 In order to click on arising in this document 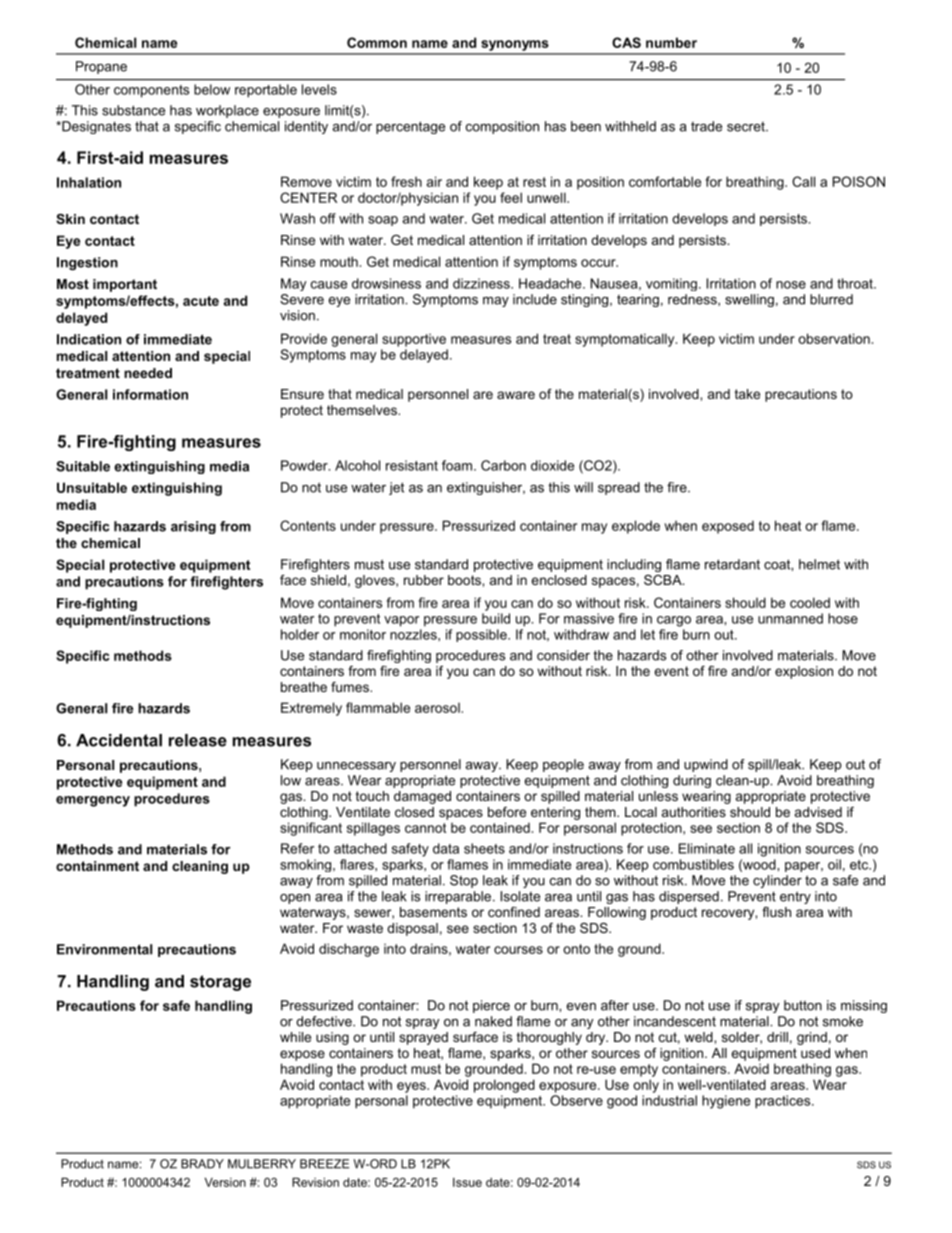, I will do `click(193, 527)`.
